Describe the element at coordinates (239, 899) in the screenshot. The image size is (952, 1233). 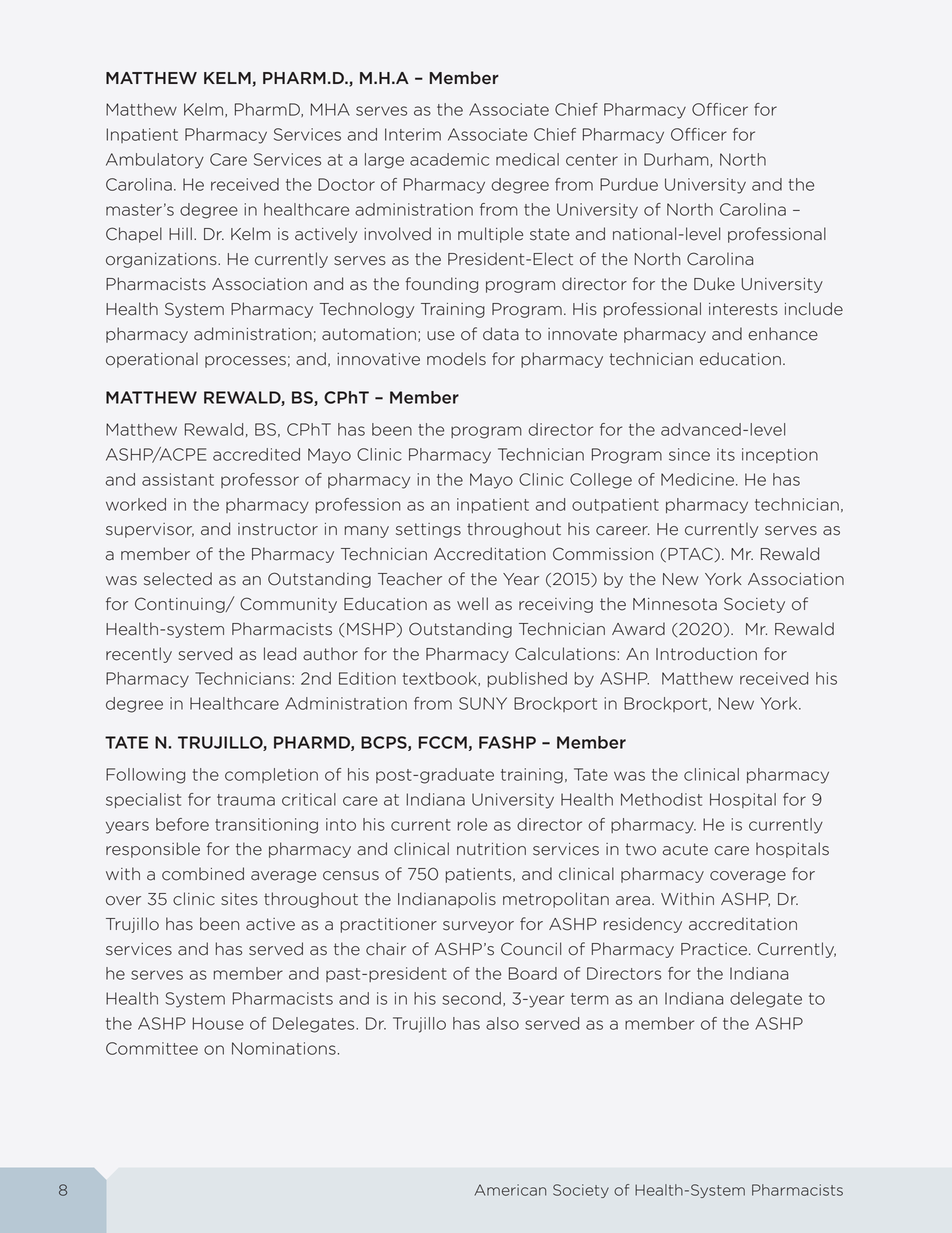
I see `sites` at that location.
